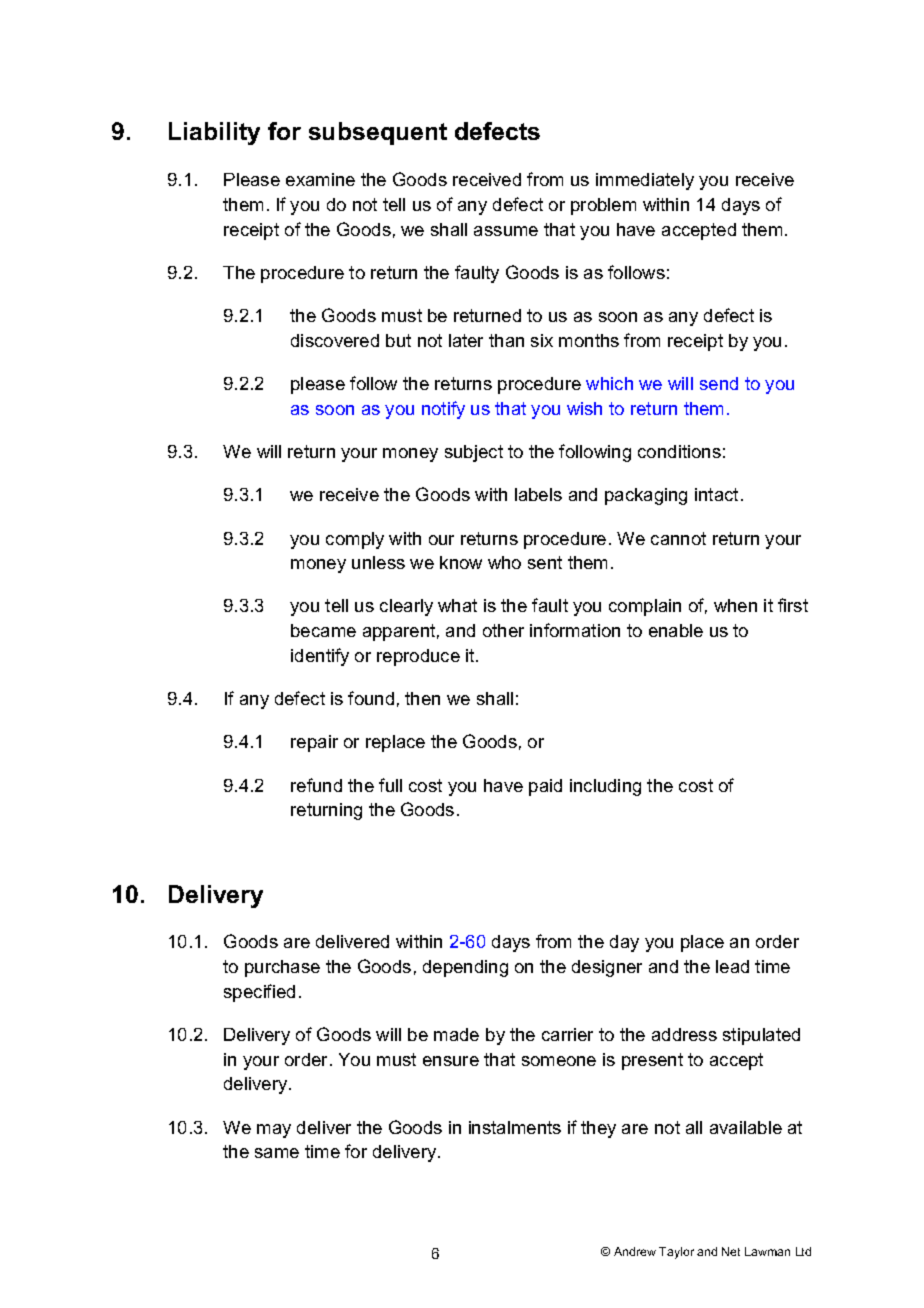 This document has height=1308, width=924. I want to click on other, so click(503, 630).
